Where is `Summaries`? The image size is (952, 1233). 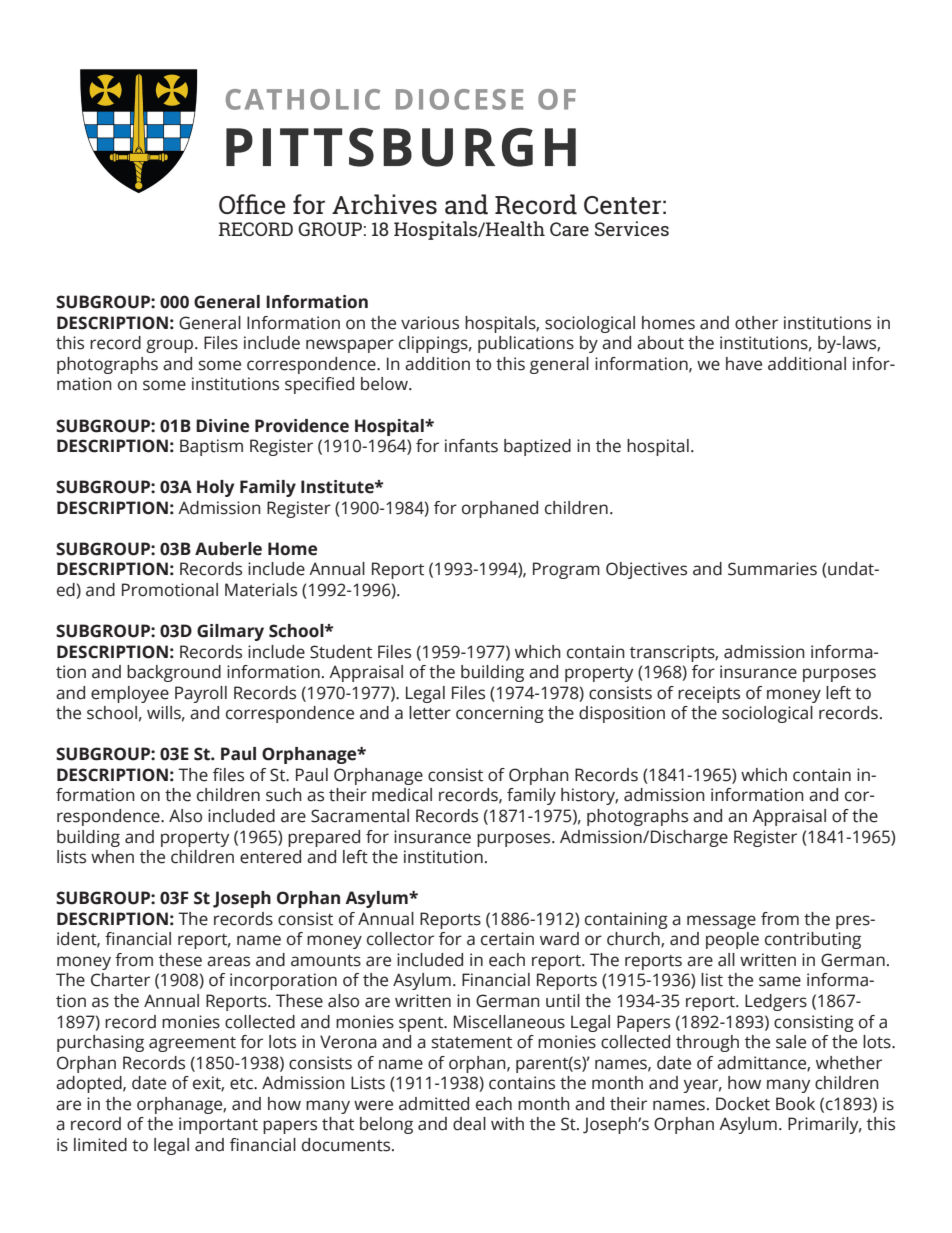 Summaries is located at coordinates (772, 569).
